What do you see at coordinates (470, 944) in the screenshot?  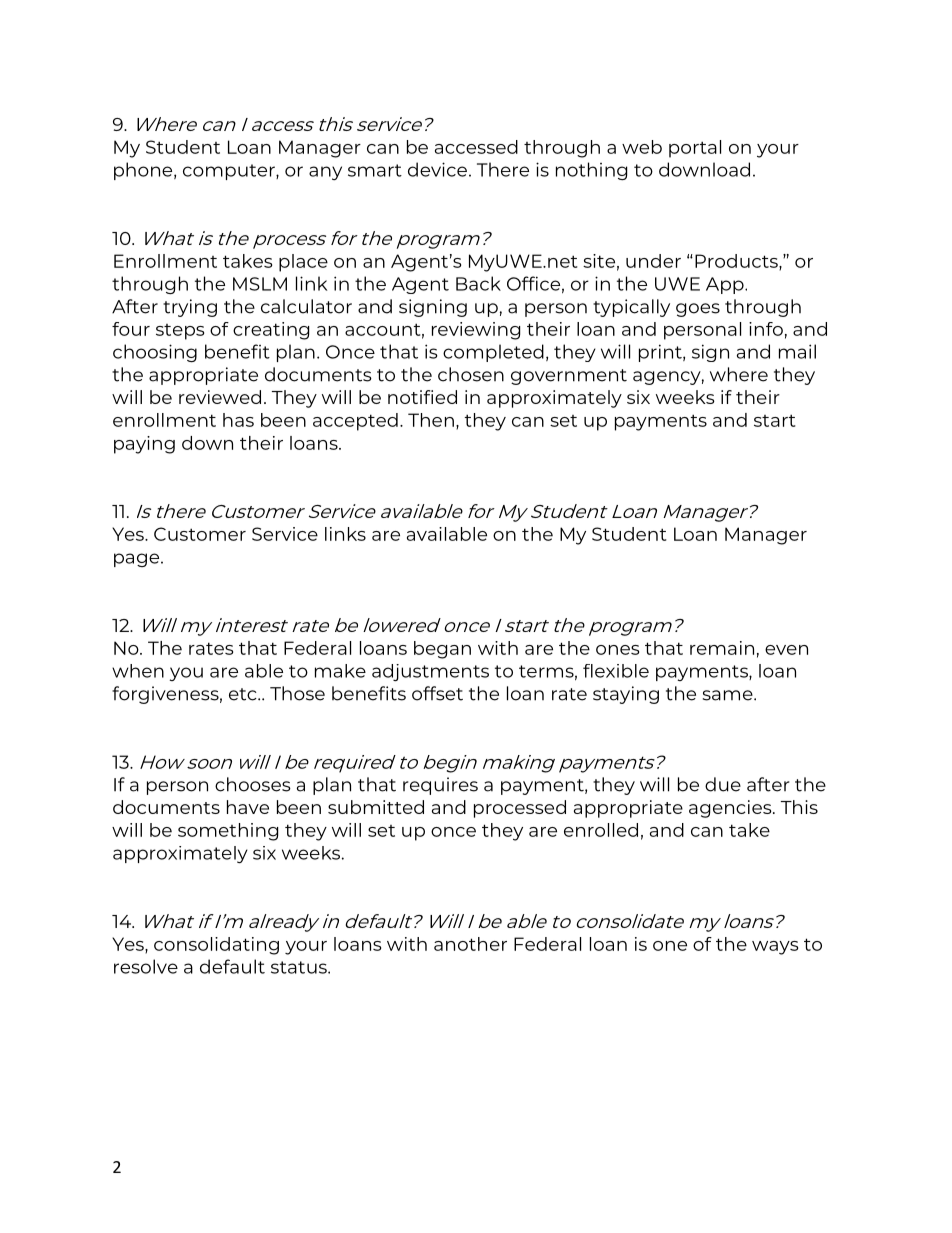 I see `another` at bounding box center [470, 944].
